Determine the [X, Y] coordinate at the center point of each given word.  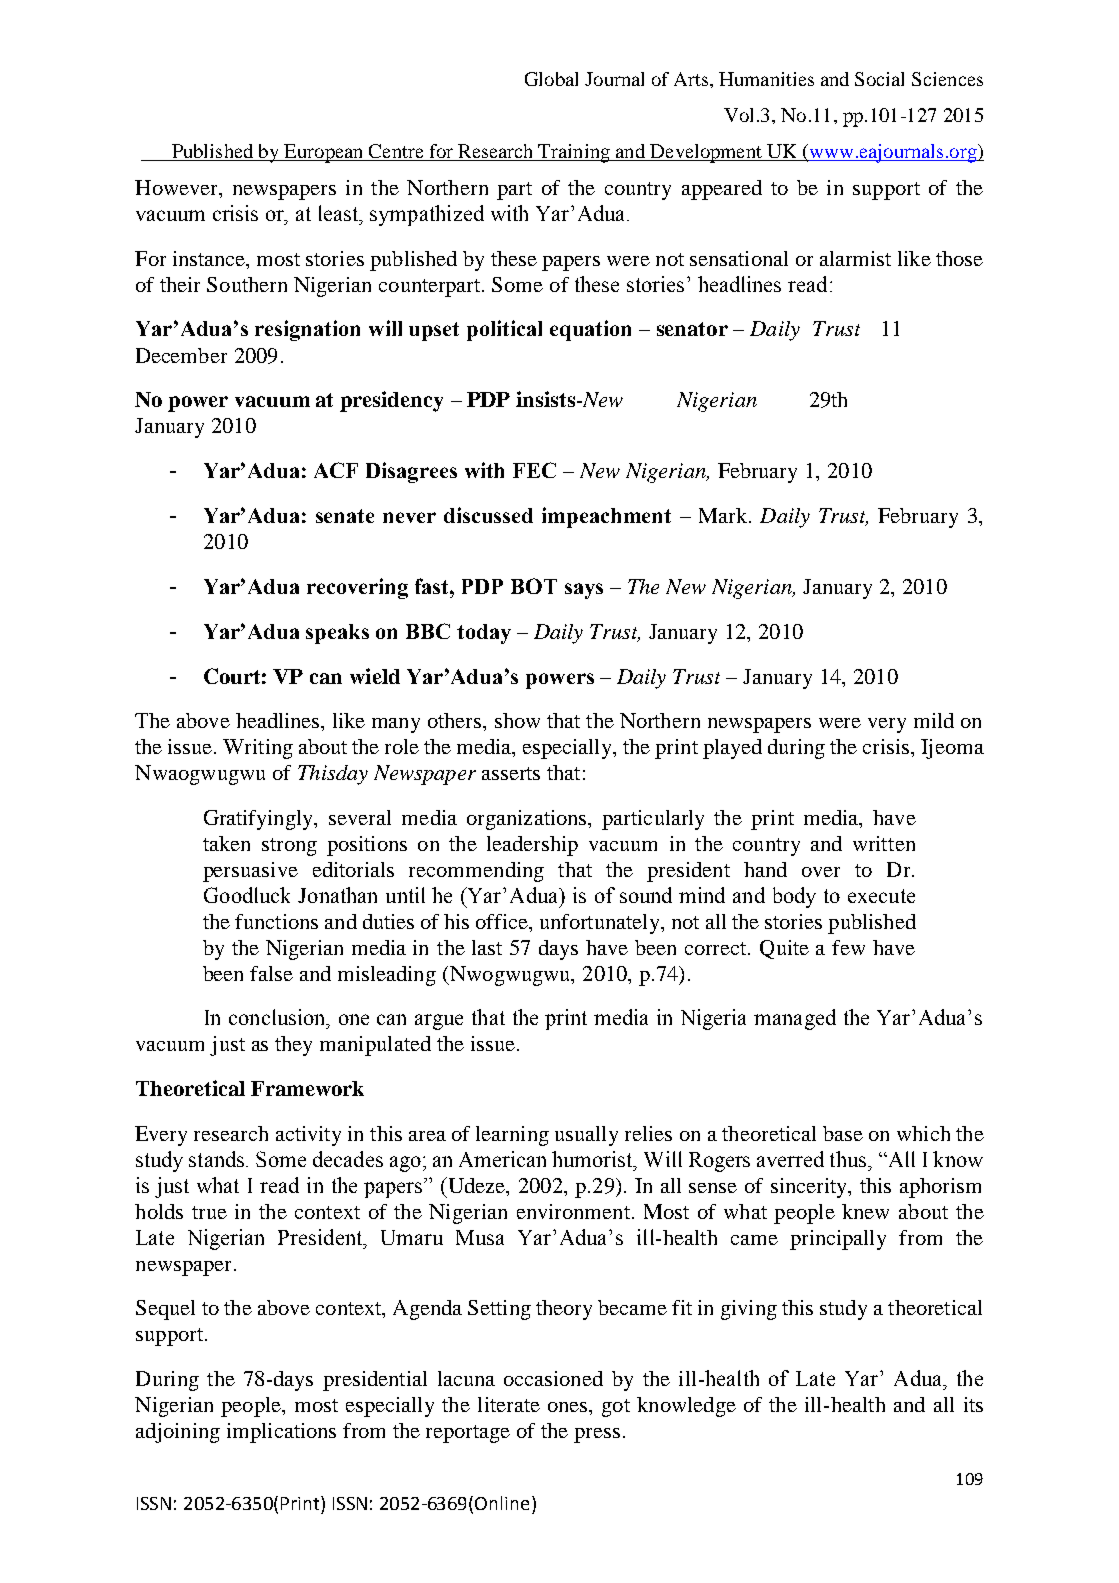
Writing [258, 749]
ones [569, 1407]
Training [574, 153]
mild [934, 720]
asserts [511, 773]
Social [879, 79]
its [973, 1404]
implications [281, 1433]
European [324, 153]
